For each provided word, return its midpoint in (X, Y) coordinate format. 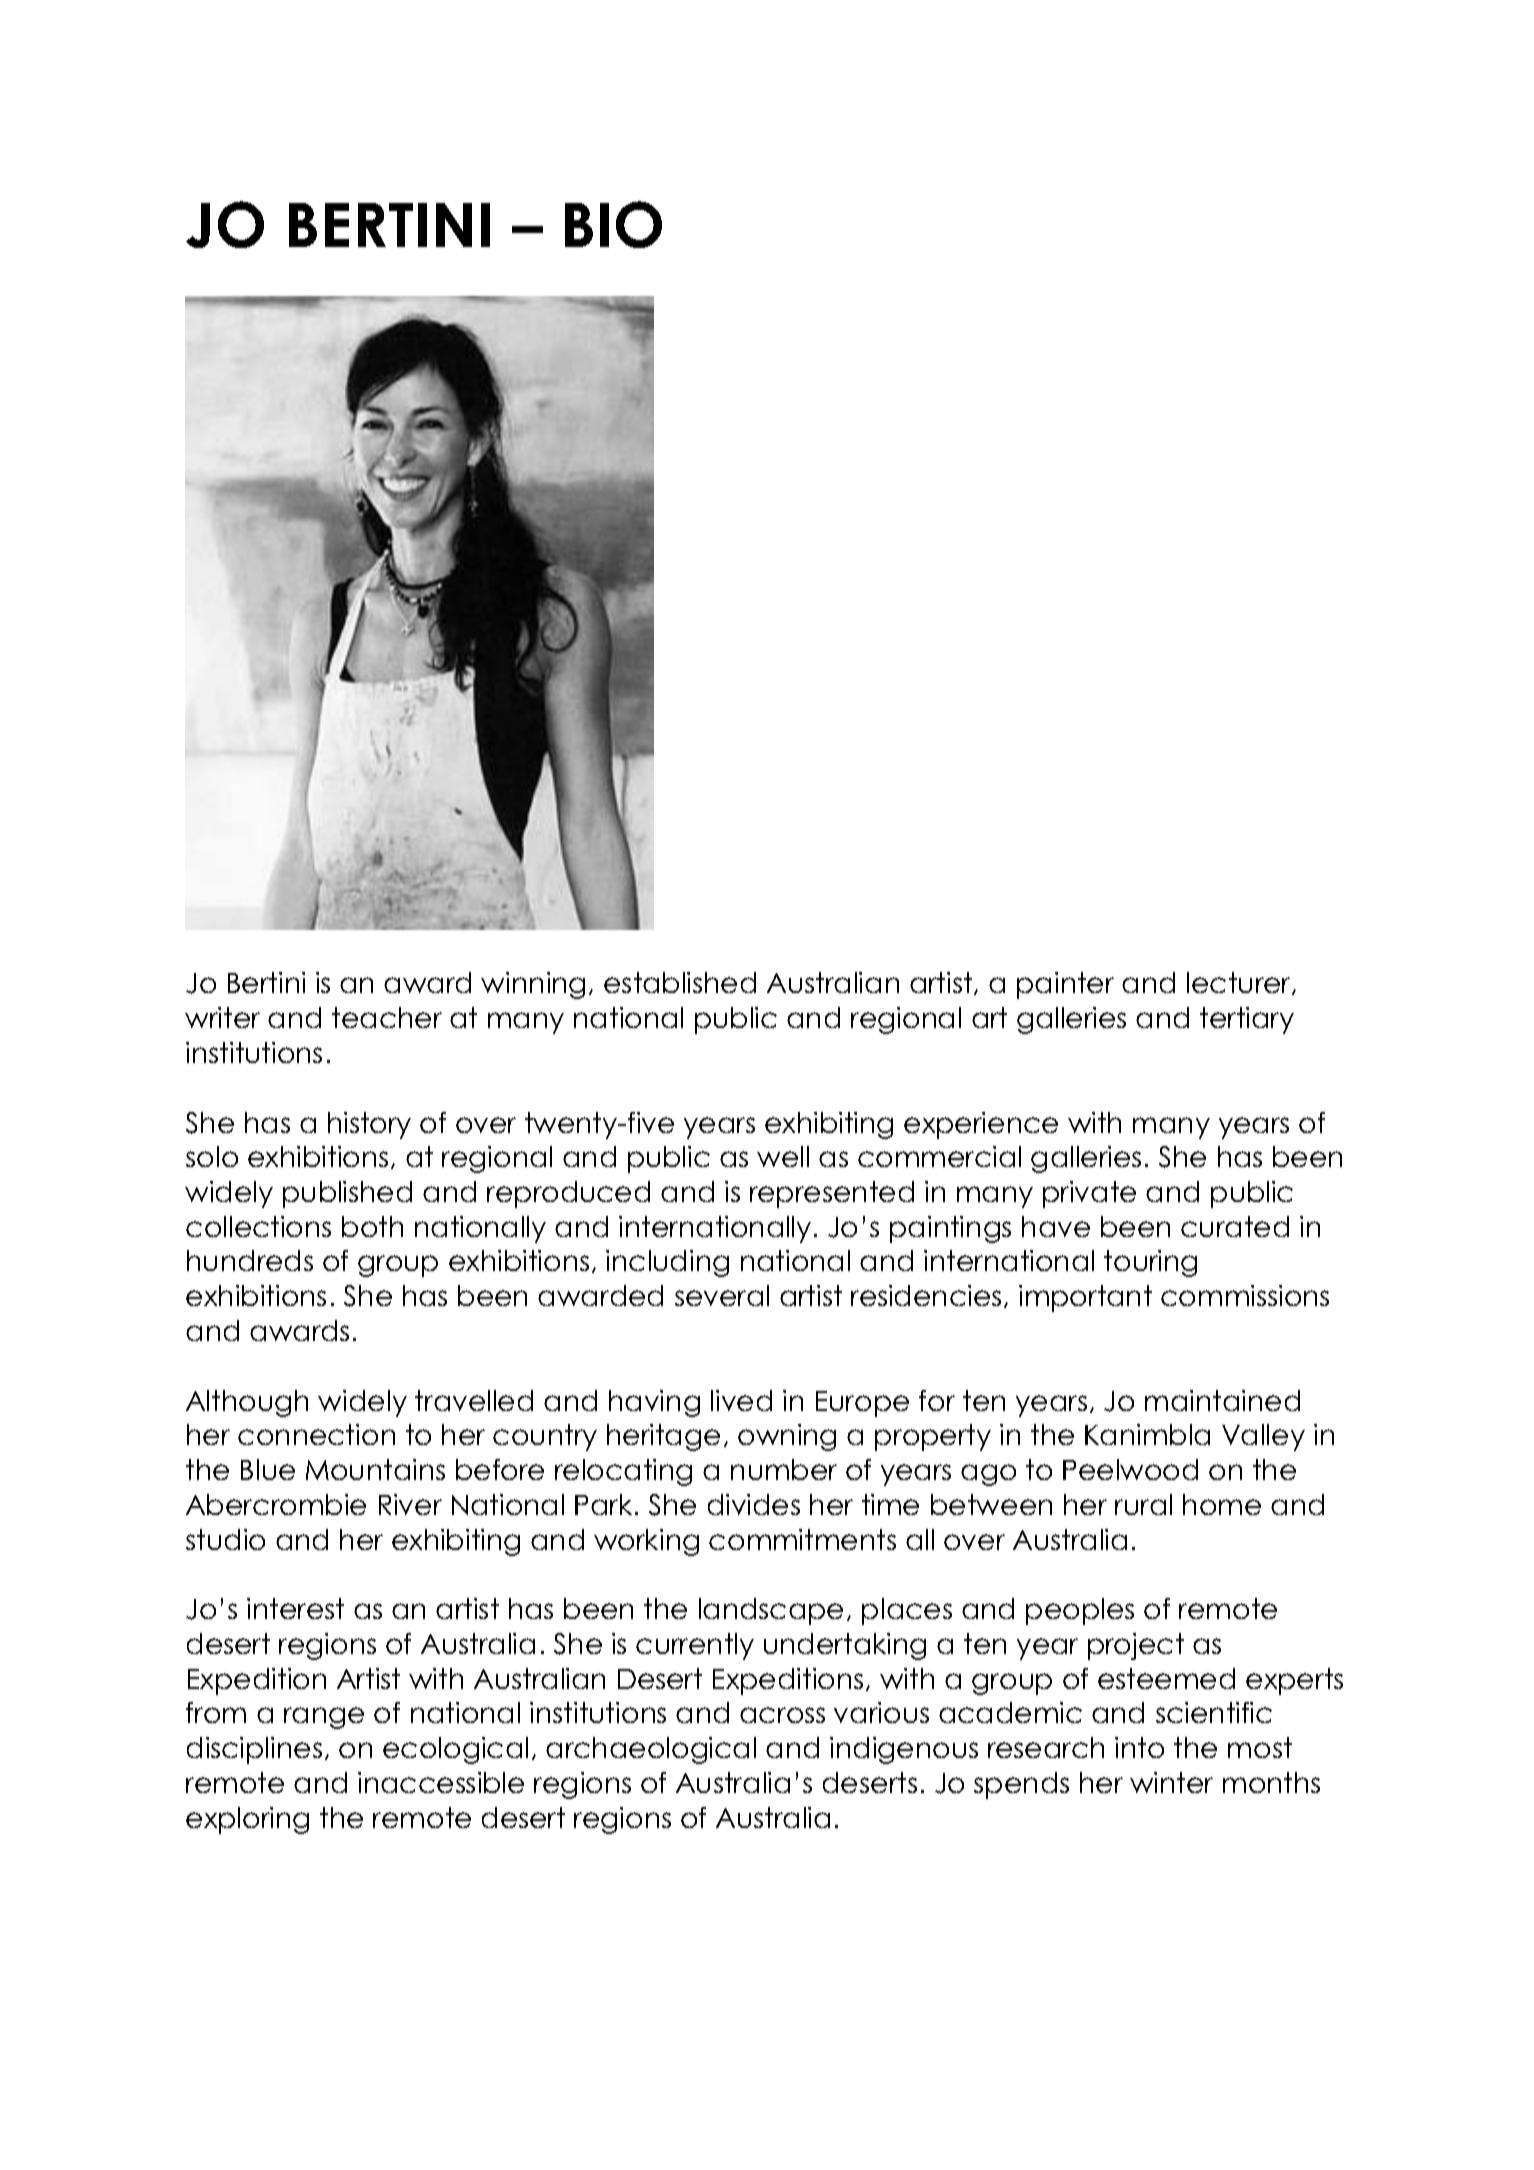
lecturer (1240, 983)
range (324, 1718)
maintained (1222, 1400)
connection (316, 1434)
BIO (613, 224)
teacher (387, 1017)
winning (533, 985)
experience (981, 1125)
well (783, 1156)
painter (1065, 985)
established (680, 982)
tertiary (1247, 1020)
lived (741, 1400)
